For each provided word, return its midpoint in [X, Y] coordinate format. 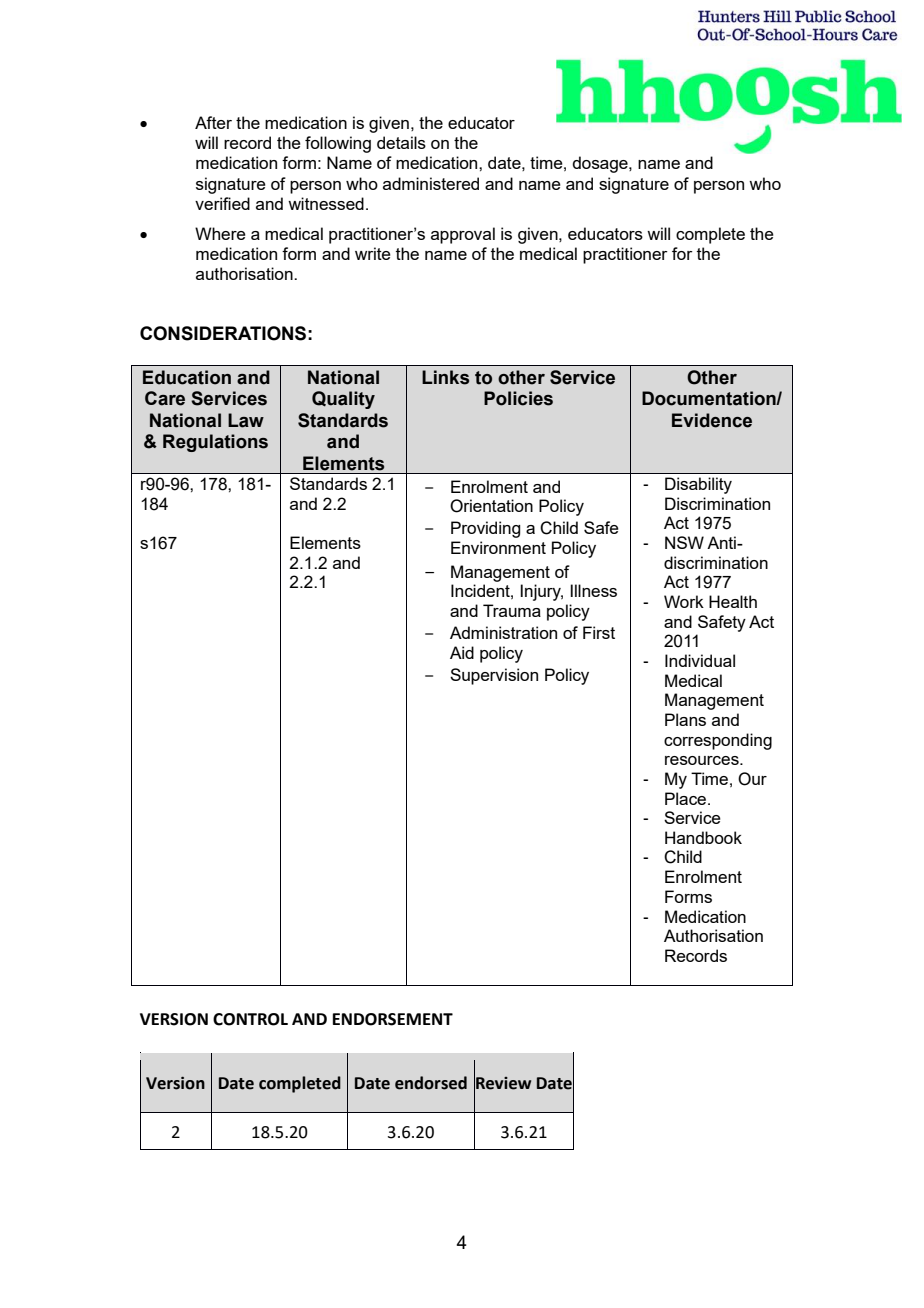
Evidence [712, 420]
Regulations [215, 443]
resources [703, 760]
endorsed [431, 1083]
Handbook [703, 837]
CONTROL [250, 1019]
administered [431, 183]
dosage [601, 164]
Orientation [491, 506]
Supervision [494, 676]
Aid [462, 652]
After [213, 122]
